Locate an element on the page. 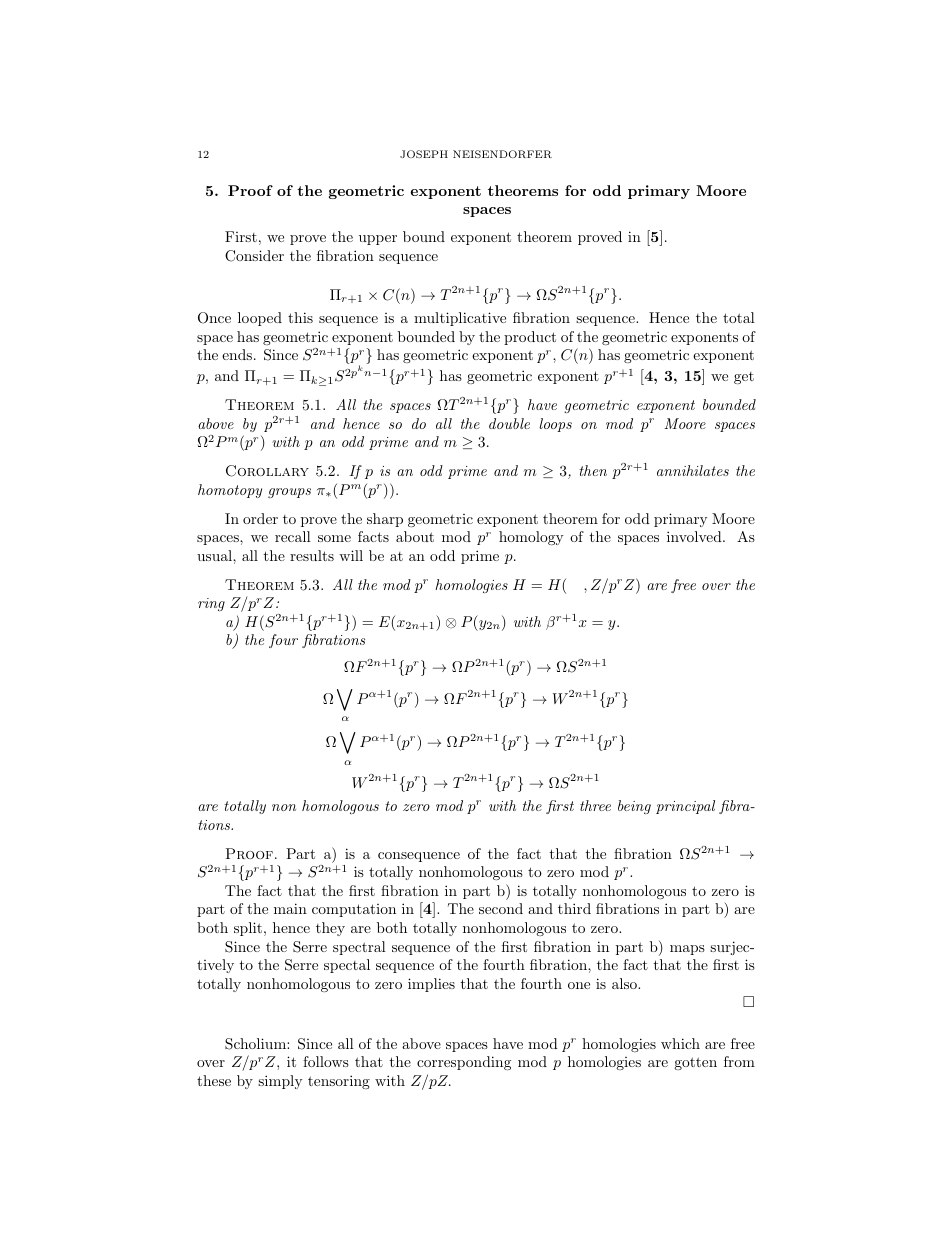 The image size is (952, 1233). corresponding is located at coordinates (464, 1063).
